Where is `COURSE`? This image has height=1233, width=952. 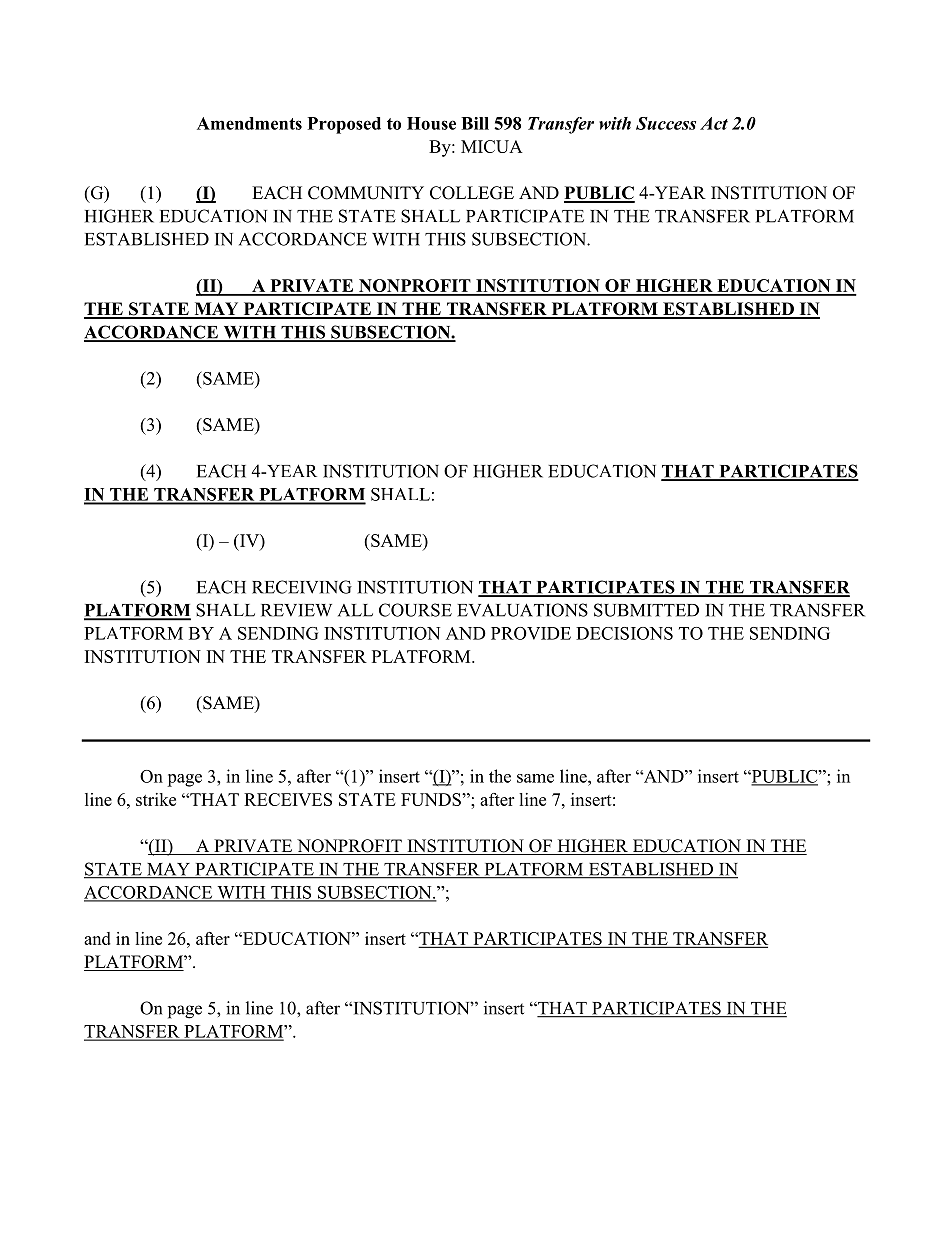 COURSE is located at coordinates (415, 610).
